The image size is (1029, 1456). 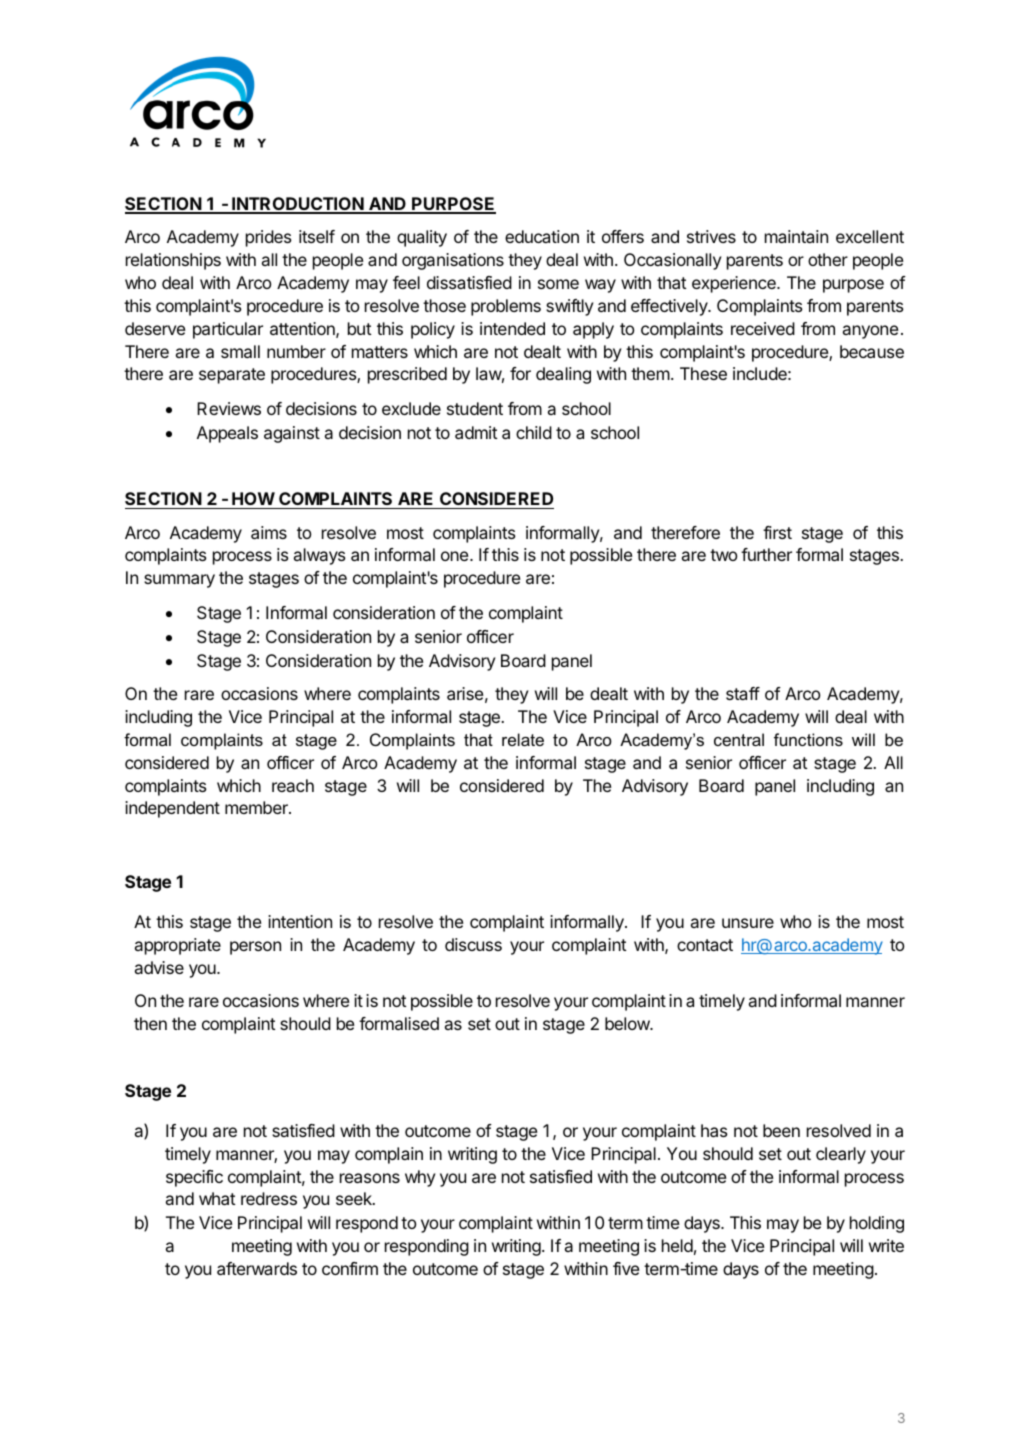 I want to click on holding, so click(x=877, y=1224).
